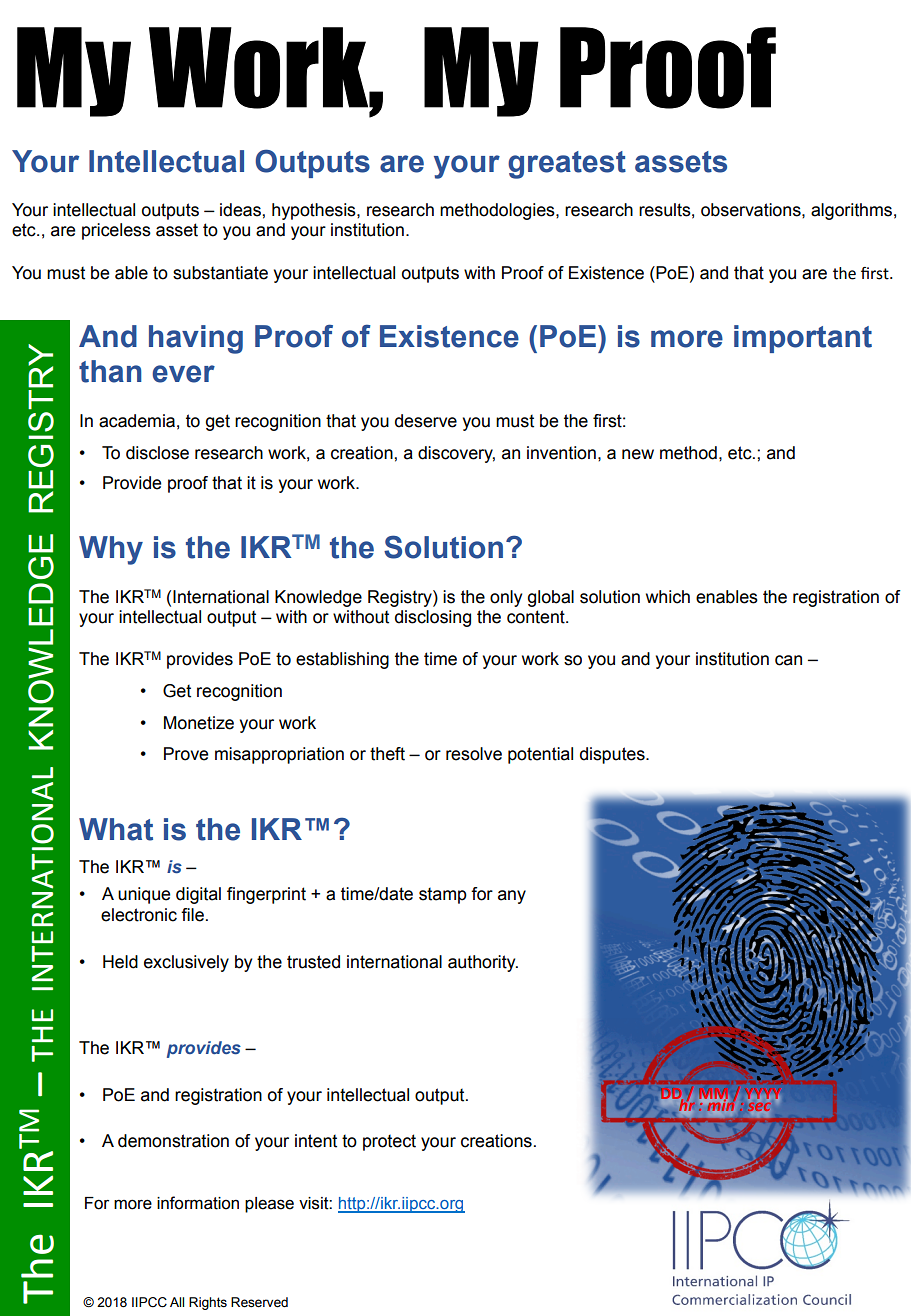 The image size is (911, 1316). What do you see at coordinates (177, 1302) in the screenshot?
I see `All` at bounding box center [177, 1302].
